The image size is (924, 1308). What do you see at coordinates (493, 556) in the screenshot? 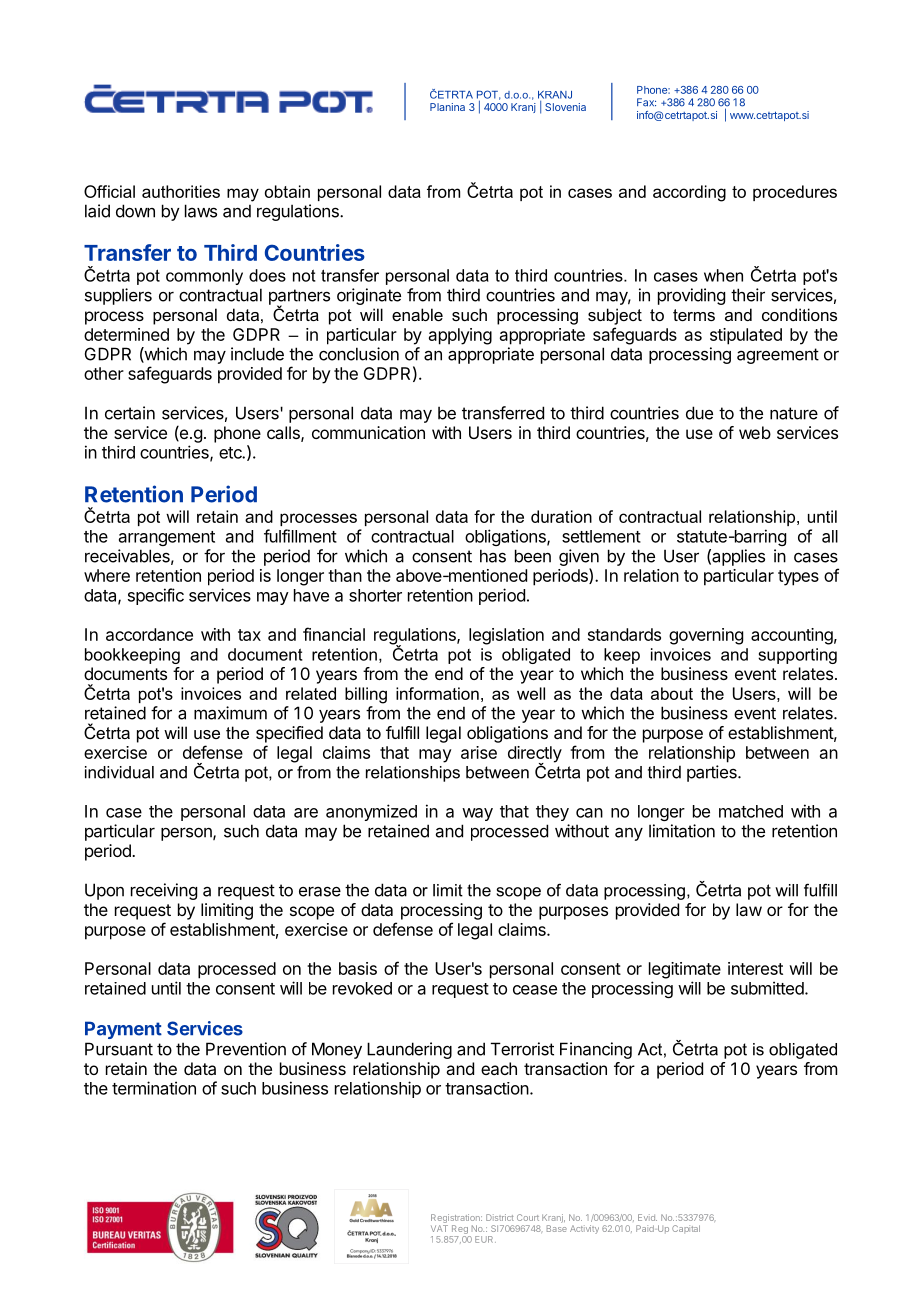
I see `has` at bounding box center [493, 556].
